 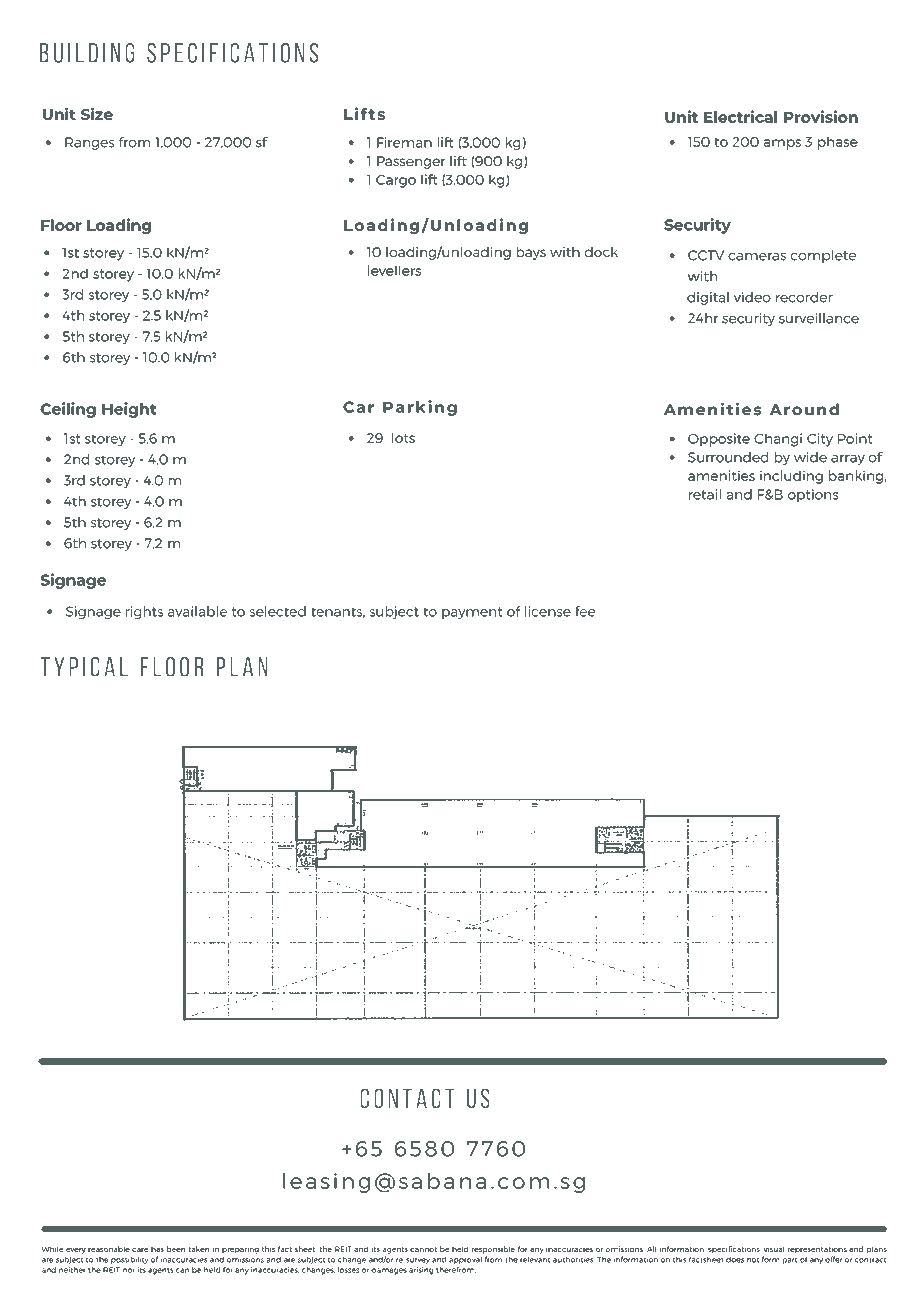 I want to click on amps, so click(x=782, y=144).
